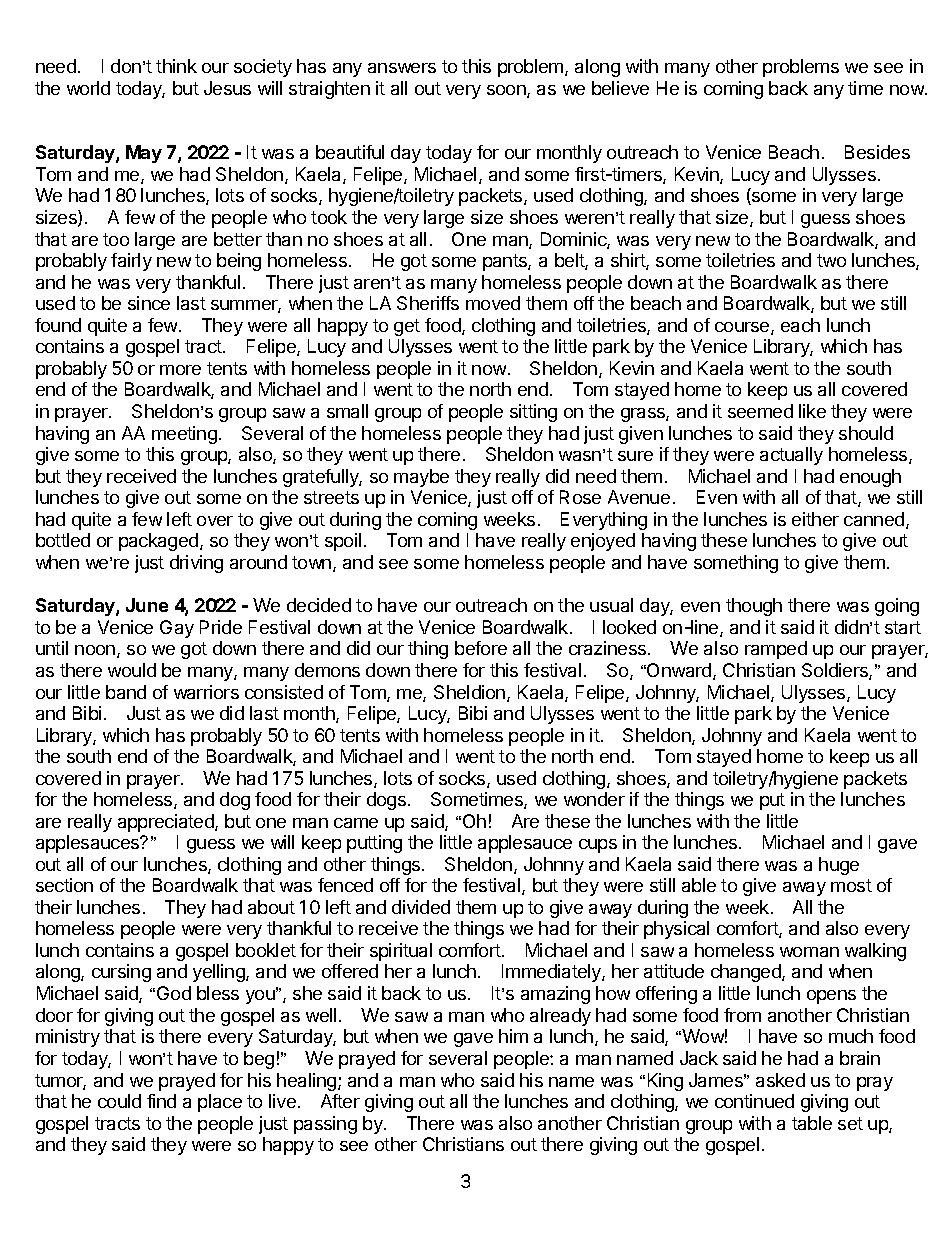  Describe the element at coordinates (149, 303) in the screenshot. I see `since` at that location.
